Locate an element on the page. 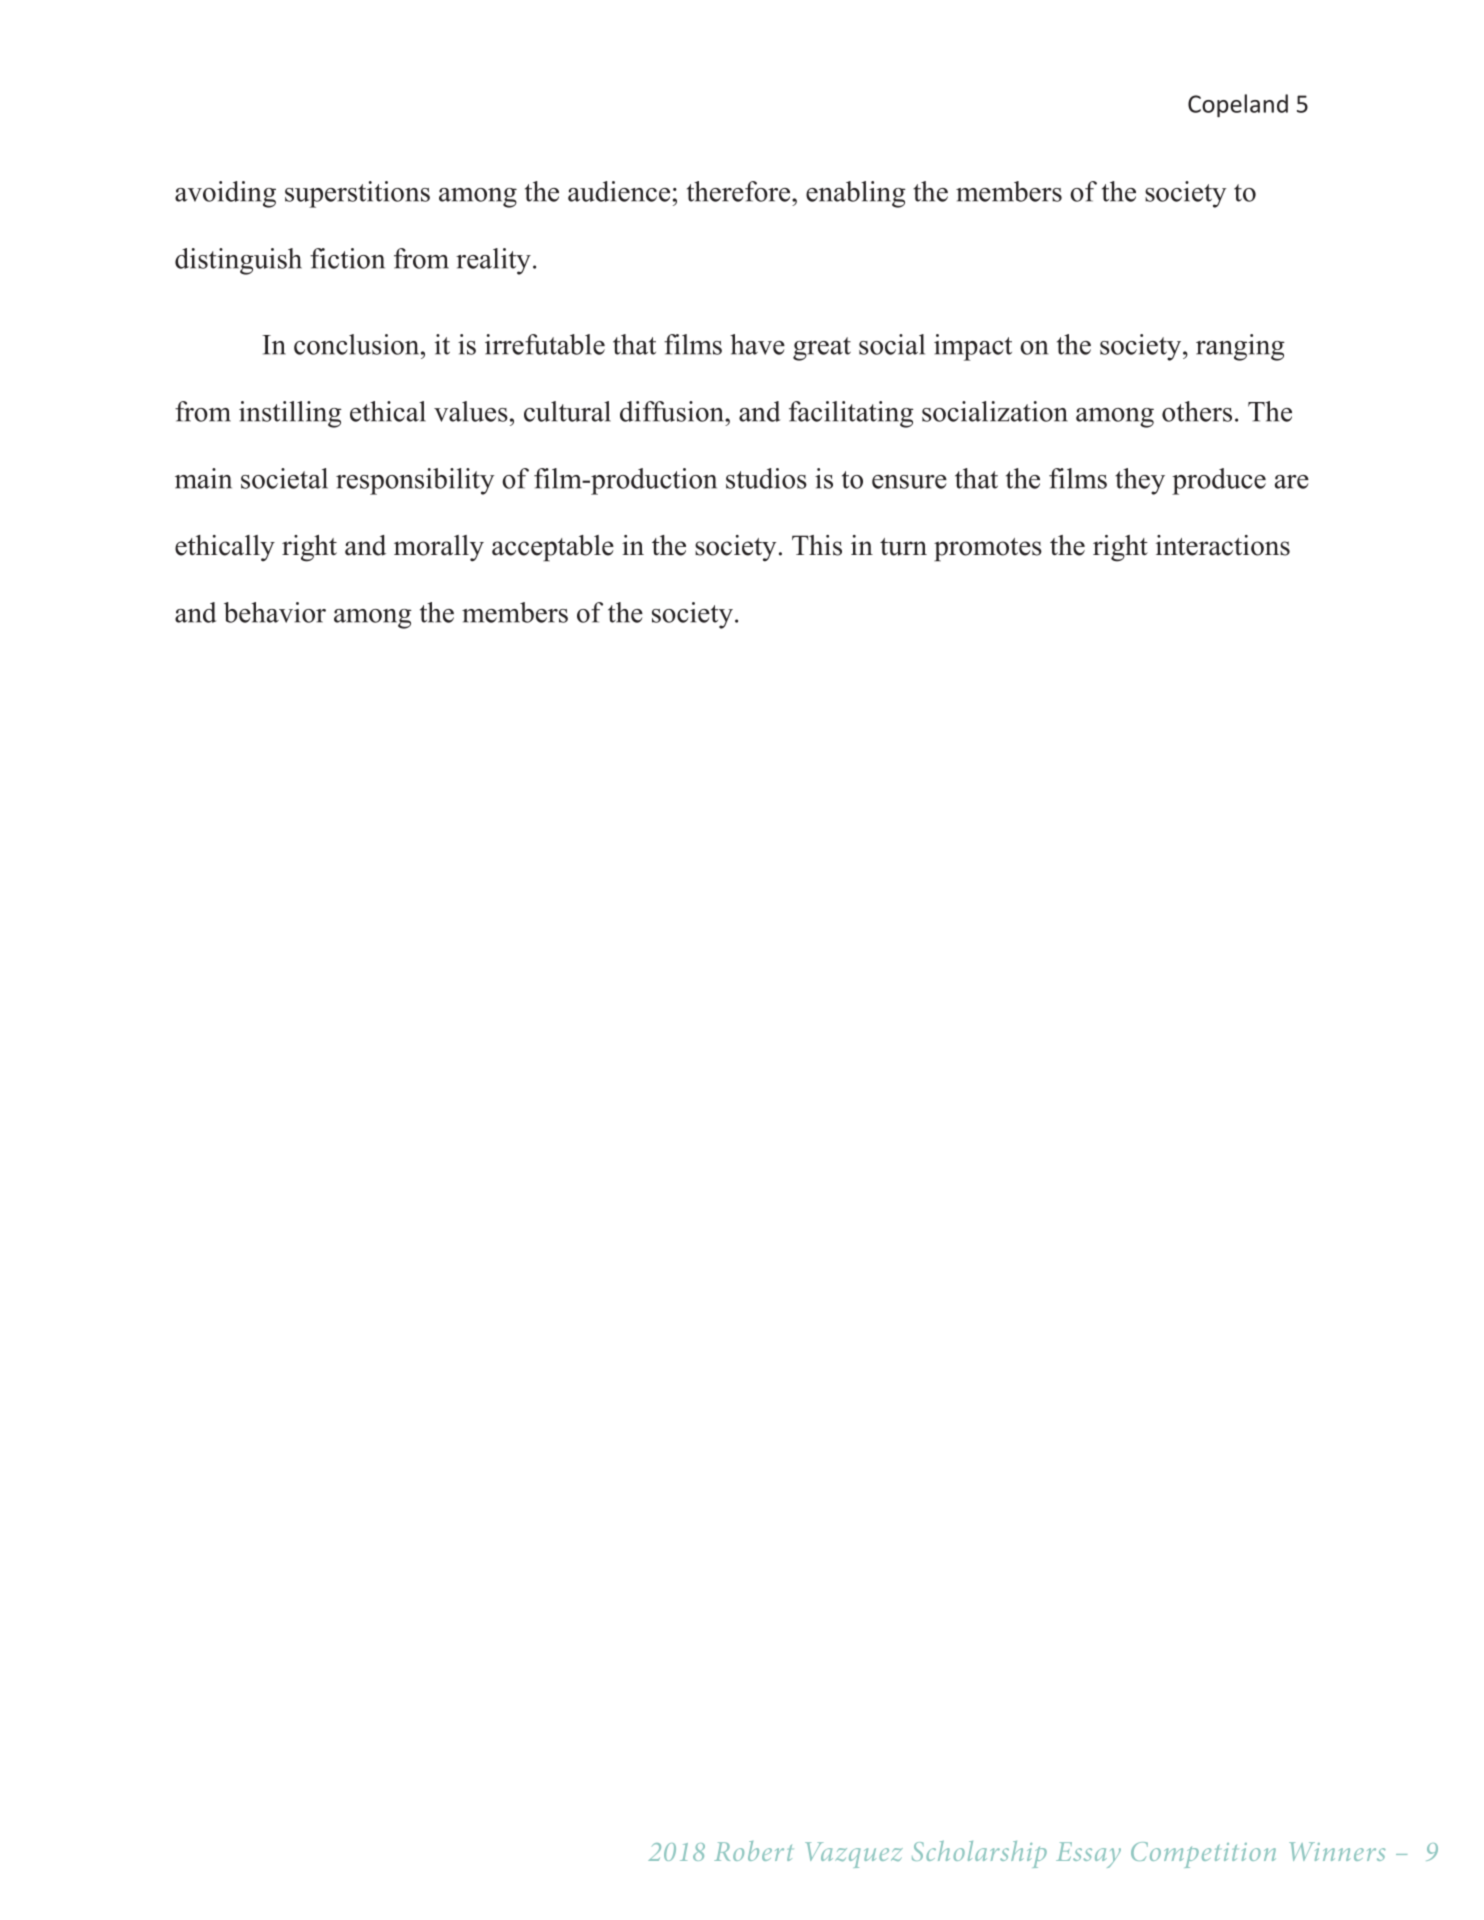 The height and width of the document is (1920, 1484). interactions is located at coordinates (1223, 545).
